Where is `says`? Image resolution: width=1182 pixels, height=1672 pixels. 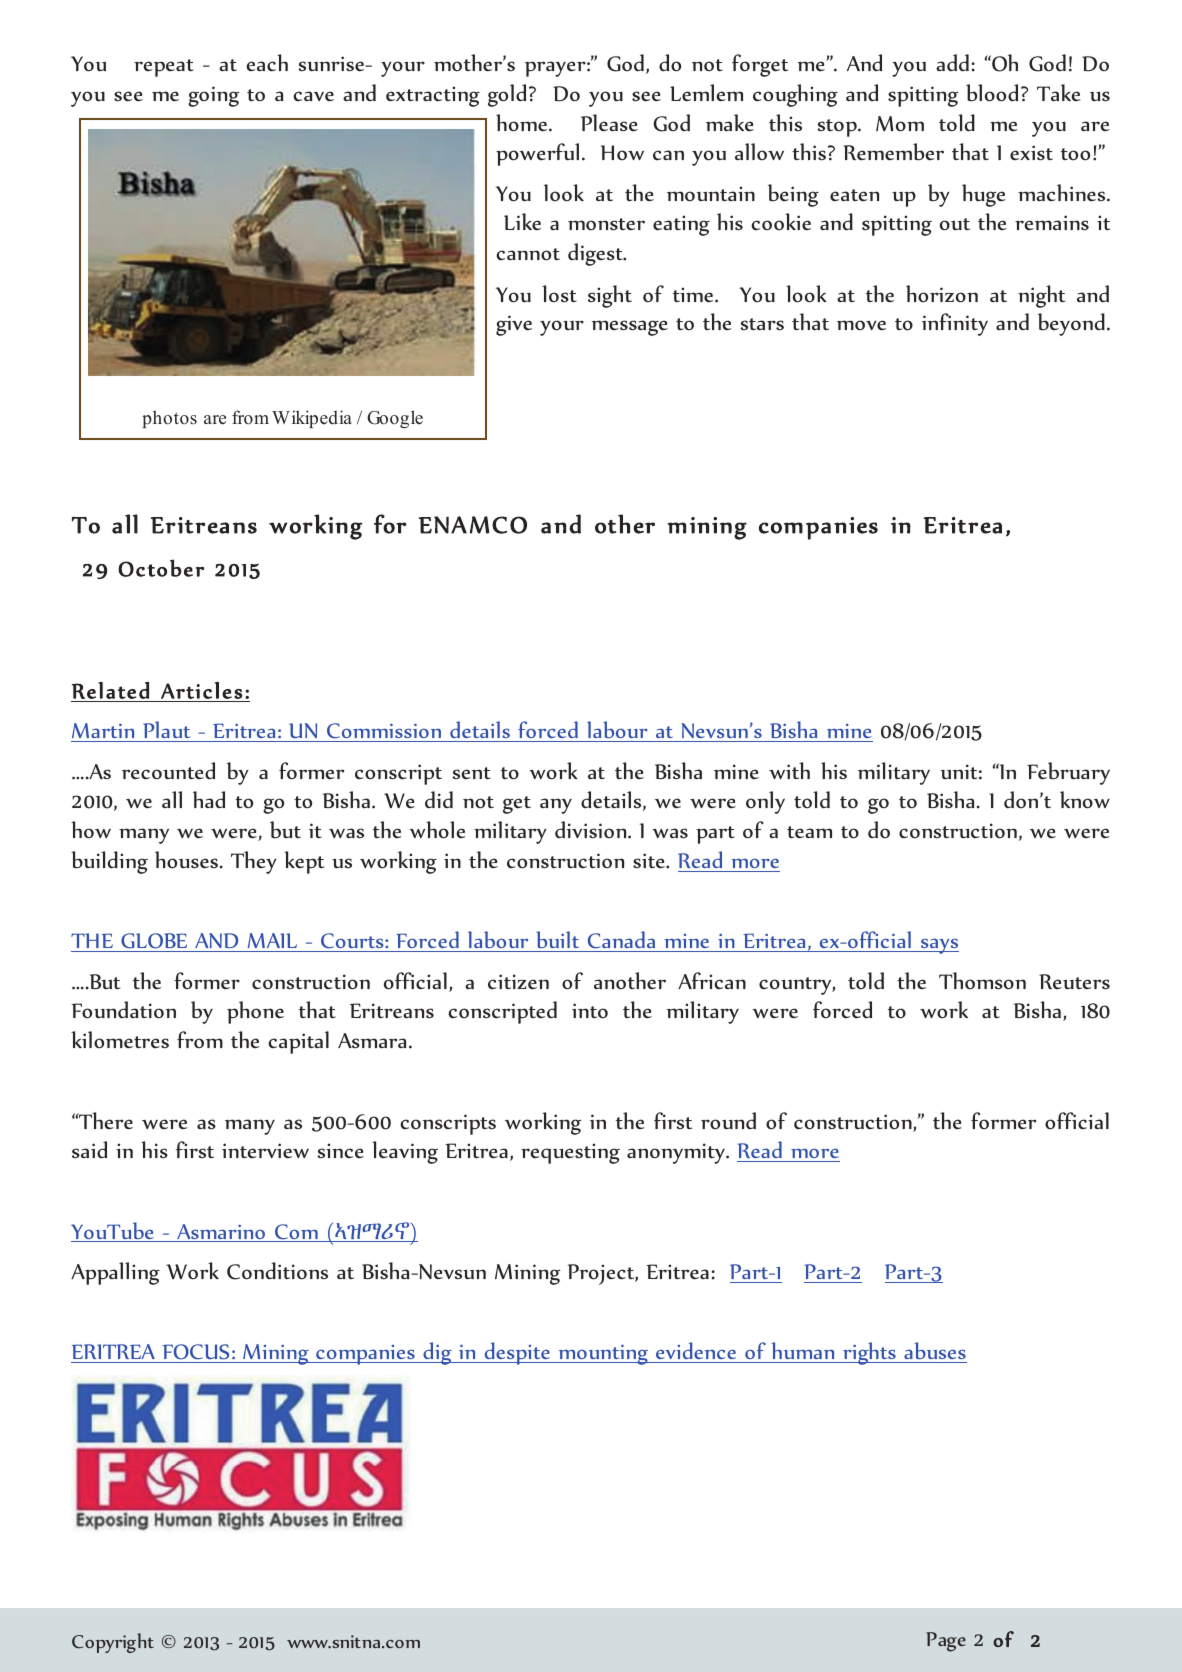
says is located at coordinates (939, 946).
